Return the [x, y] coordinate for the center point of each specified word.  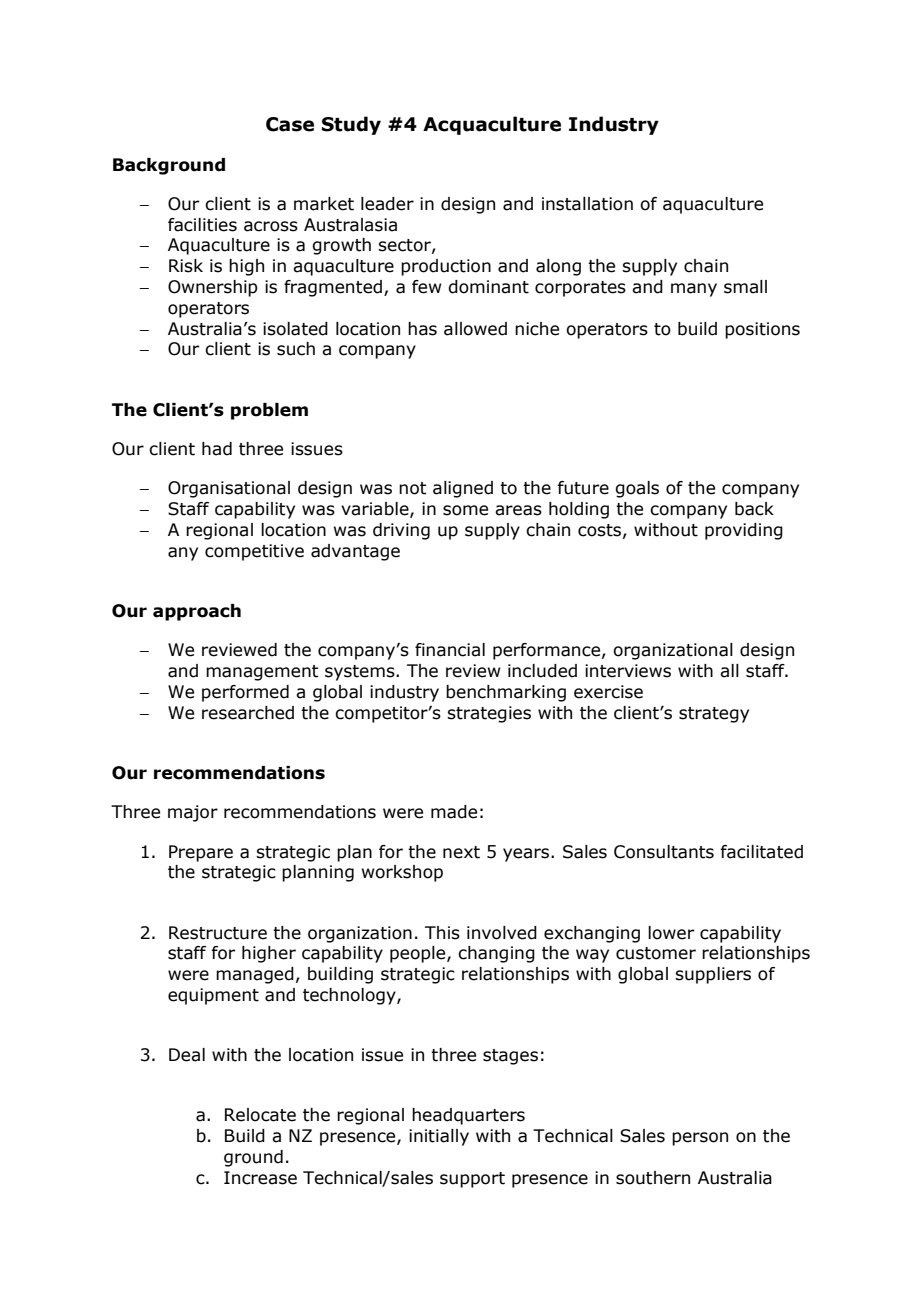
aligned [463, 489]
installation [587, 204]
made [454, 812]
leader [387, 204]
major [193, 813]
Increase [260, 1178]
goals [637, 489]
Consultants [664, 852]
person [700, 1139]
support [472, 1180]
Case [290, 124]
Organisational [229, 489]
